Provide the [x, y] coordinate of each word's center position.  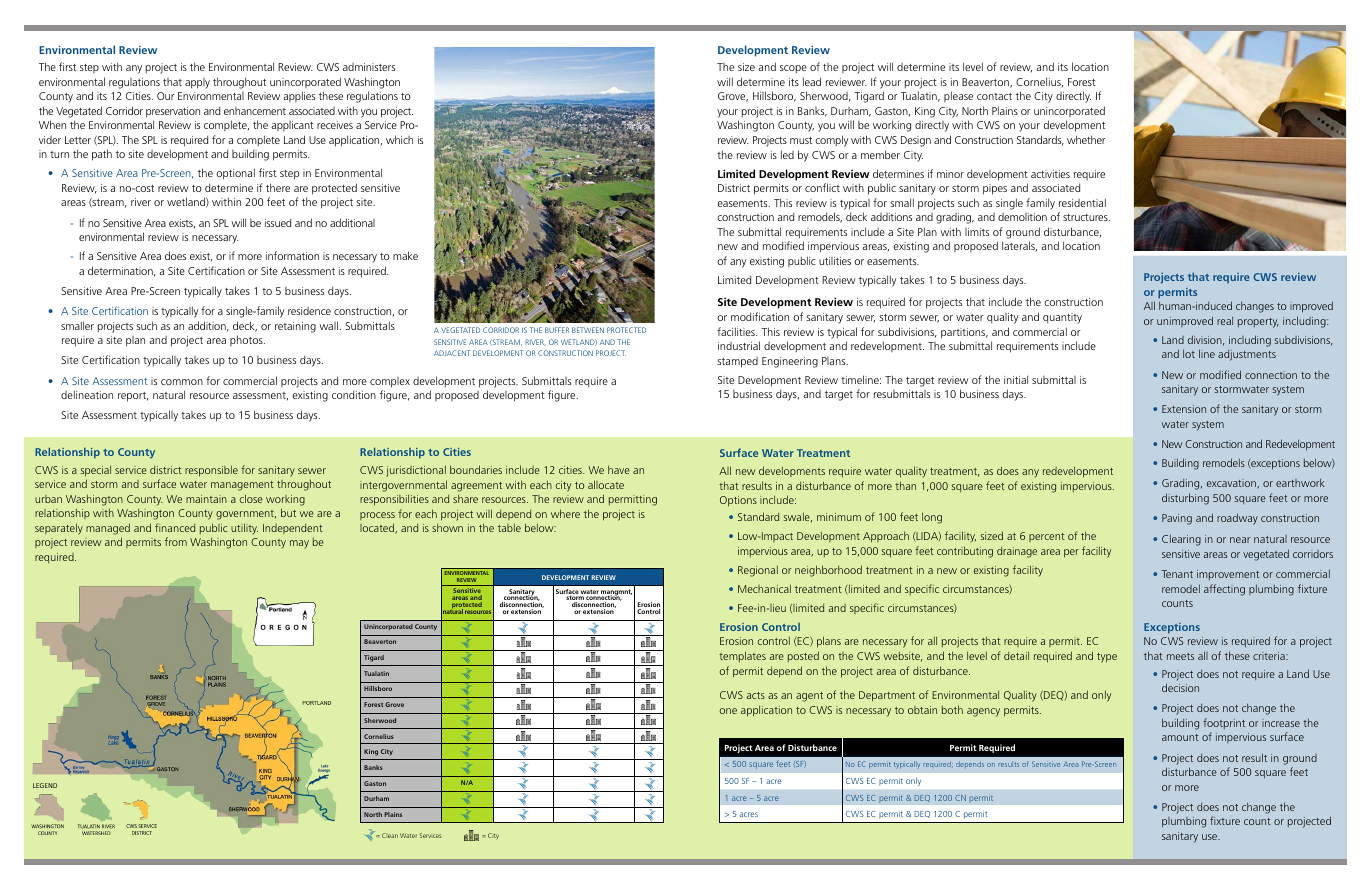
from [176, 541]
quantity [1062, 318]
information [292, 255]
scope [793, 69]
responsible [211, 471]
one [728, 711]
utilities [835, 261]
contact [994, 96]
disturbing [1185, 499]
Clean [390, 835]
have [619, 470]
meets [1180, 656]
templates [742, 656]
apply [197, 83]
